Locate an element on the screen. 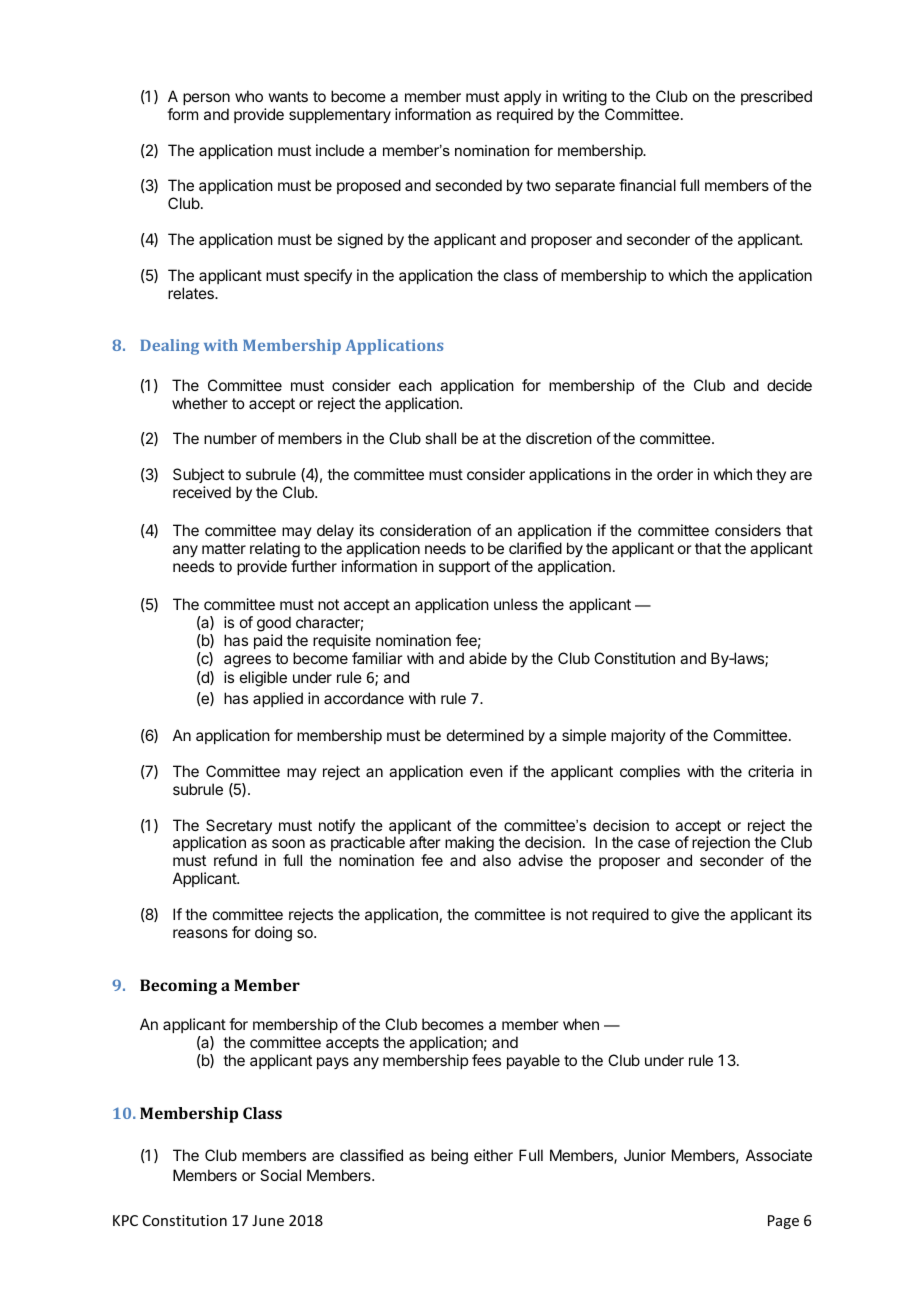 Image resolution: width=924 pixels, height=1307 pixels. person is located at coordinates (206, 99).
